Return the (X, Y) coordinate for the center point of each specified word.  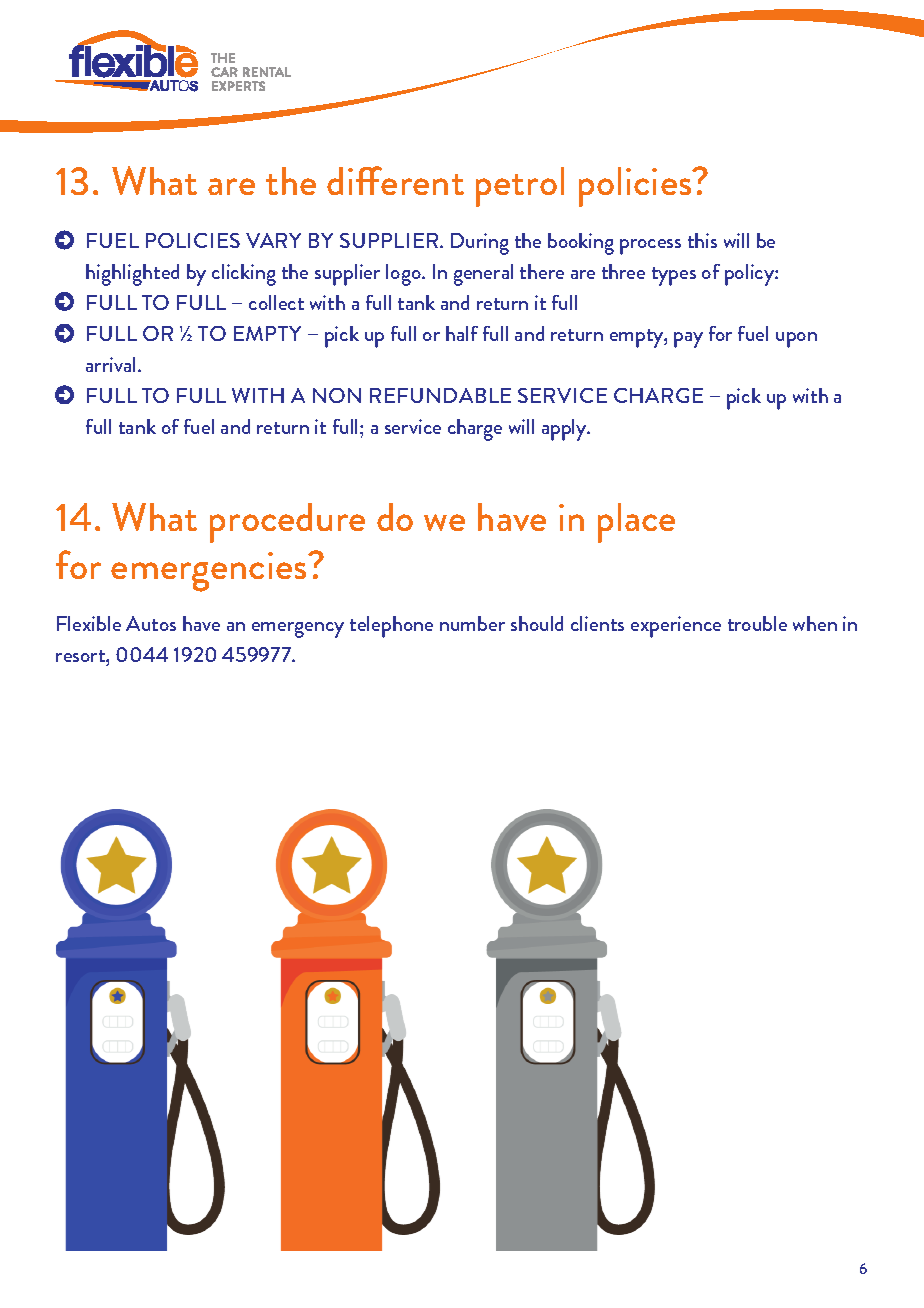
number (472, 623)
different (395, 180)
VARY (273, 240)
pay (688, 340)
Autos (151, 623)
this (702, 240)
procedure (287, 523)
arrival (112, 364)
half (462, 333)
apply (565, 430)
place (636, 523)
